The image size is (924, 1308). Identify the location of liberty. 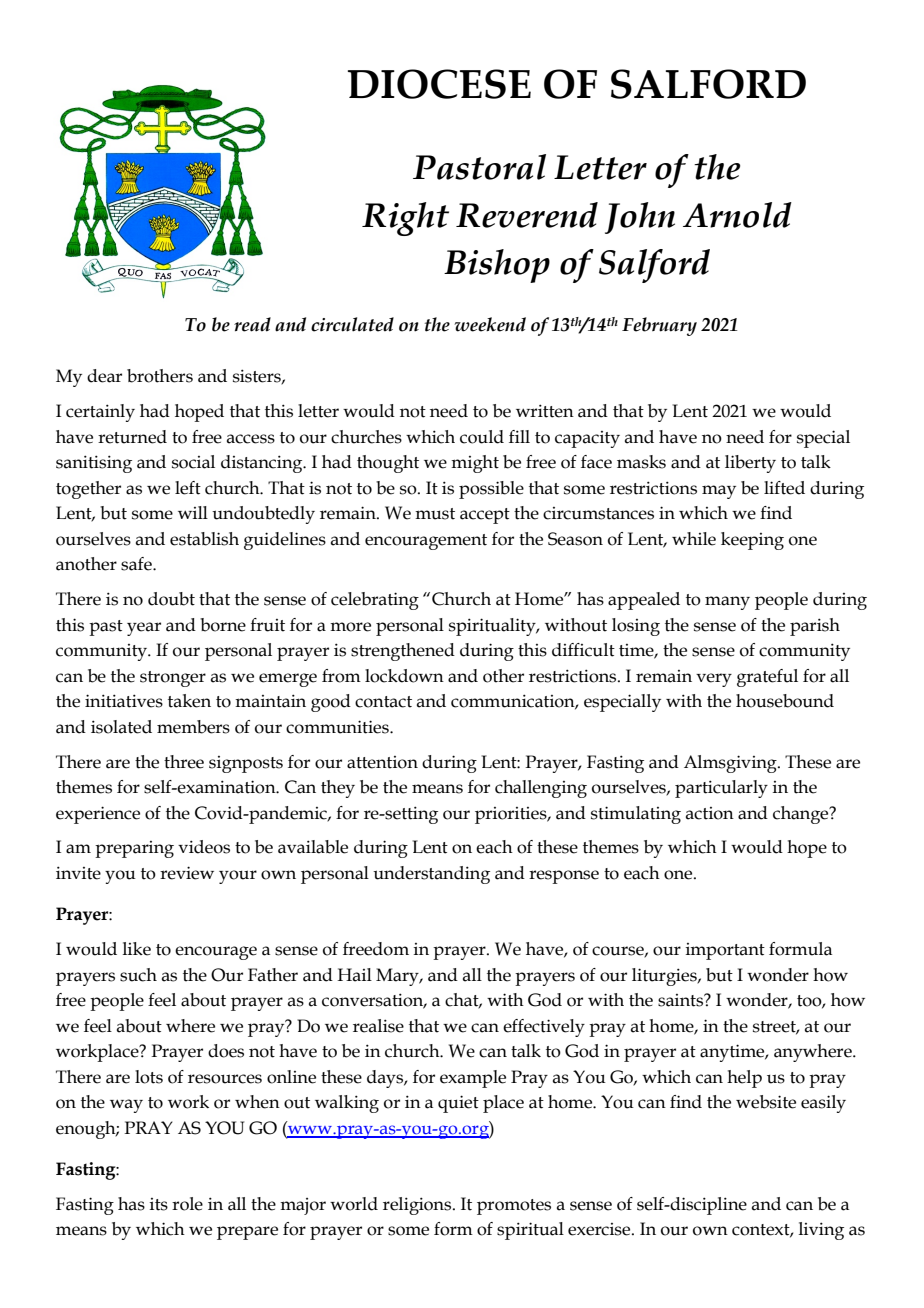
(750, 464).
